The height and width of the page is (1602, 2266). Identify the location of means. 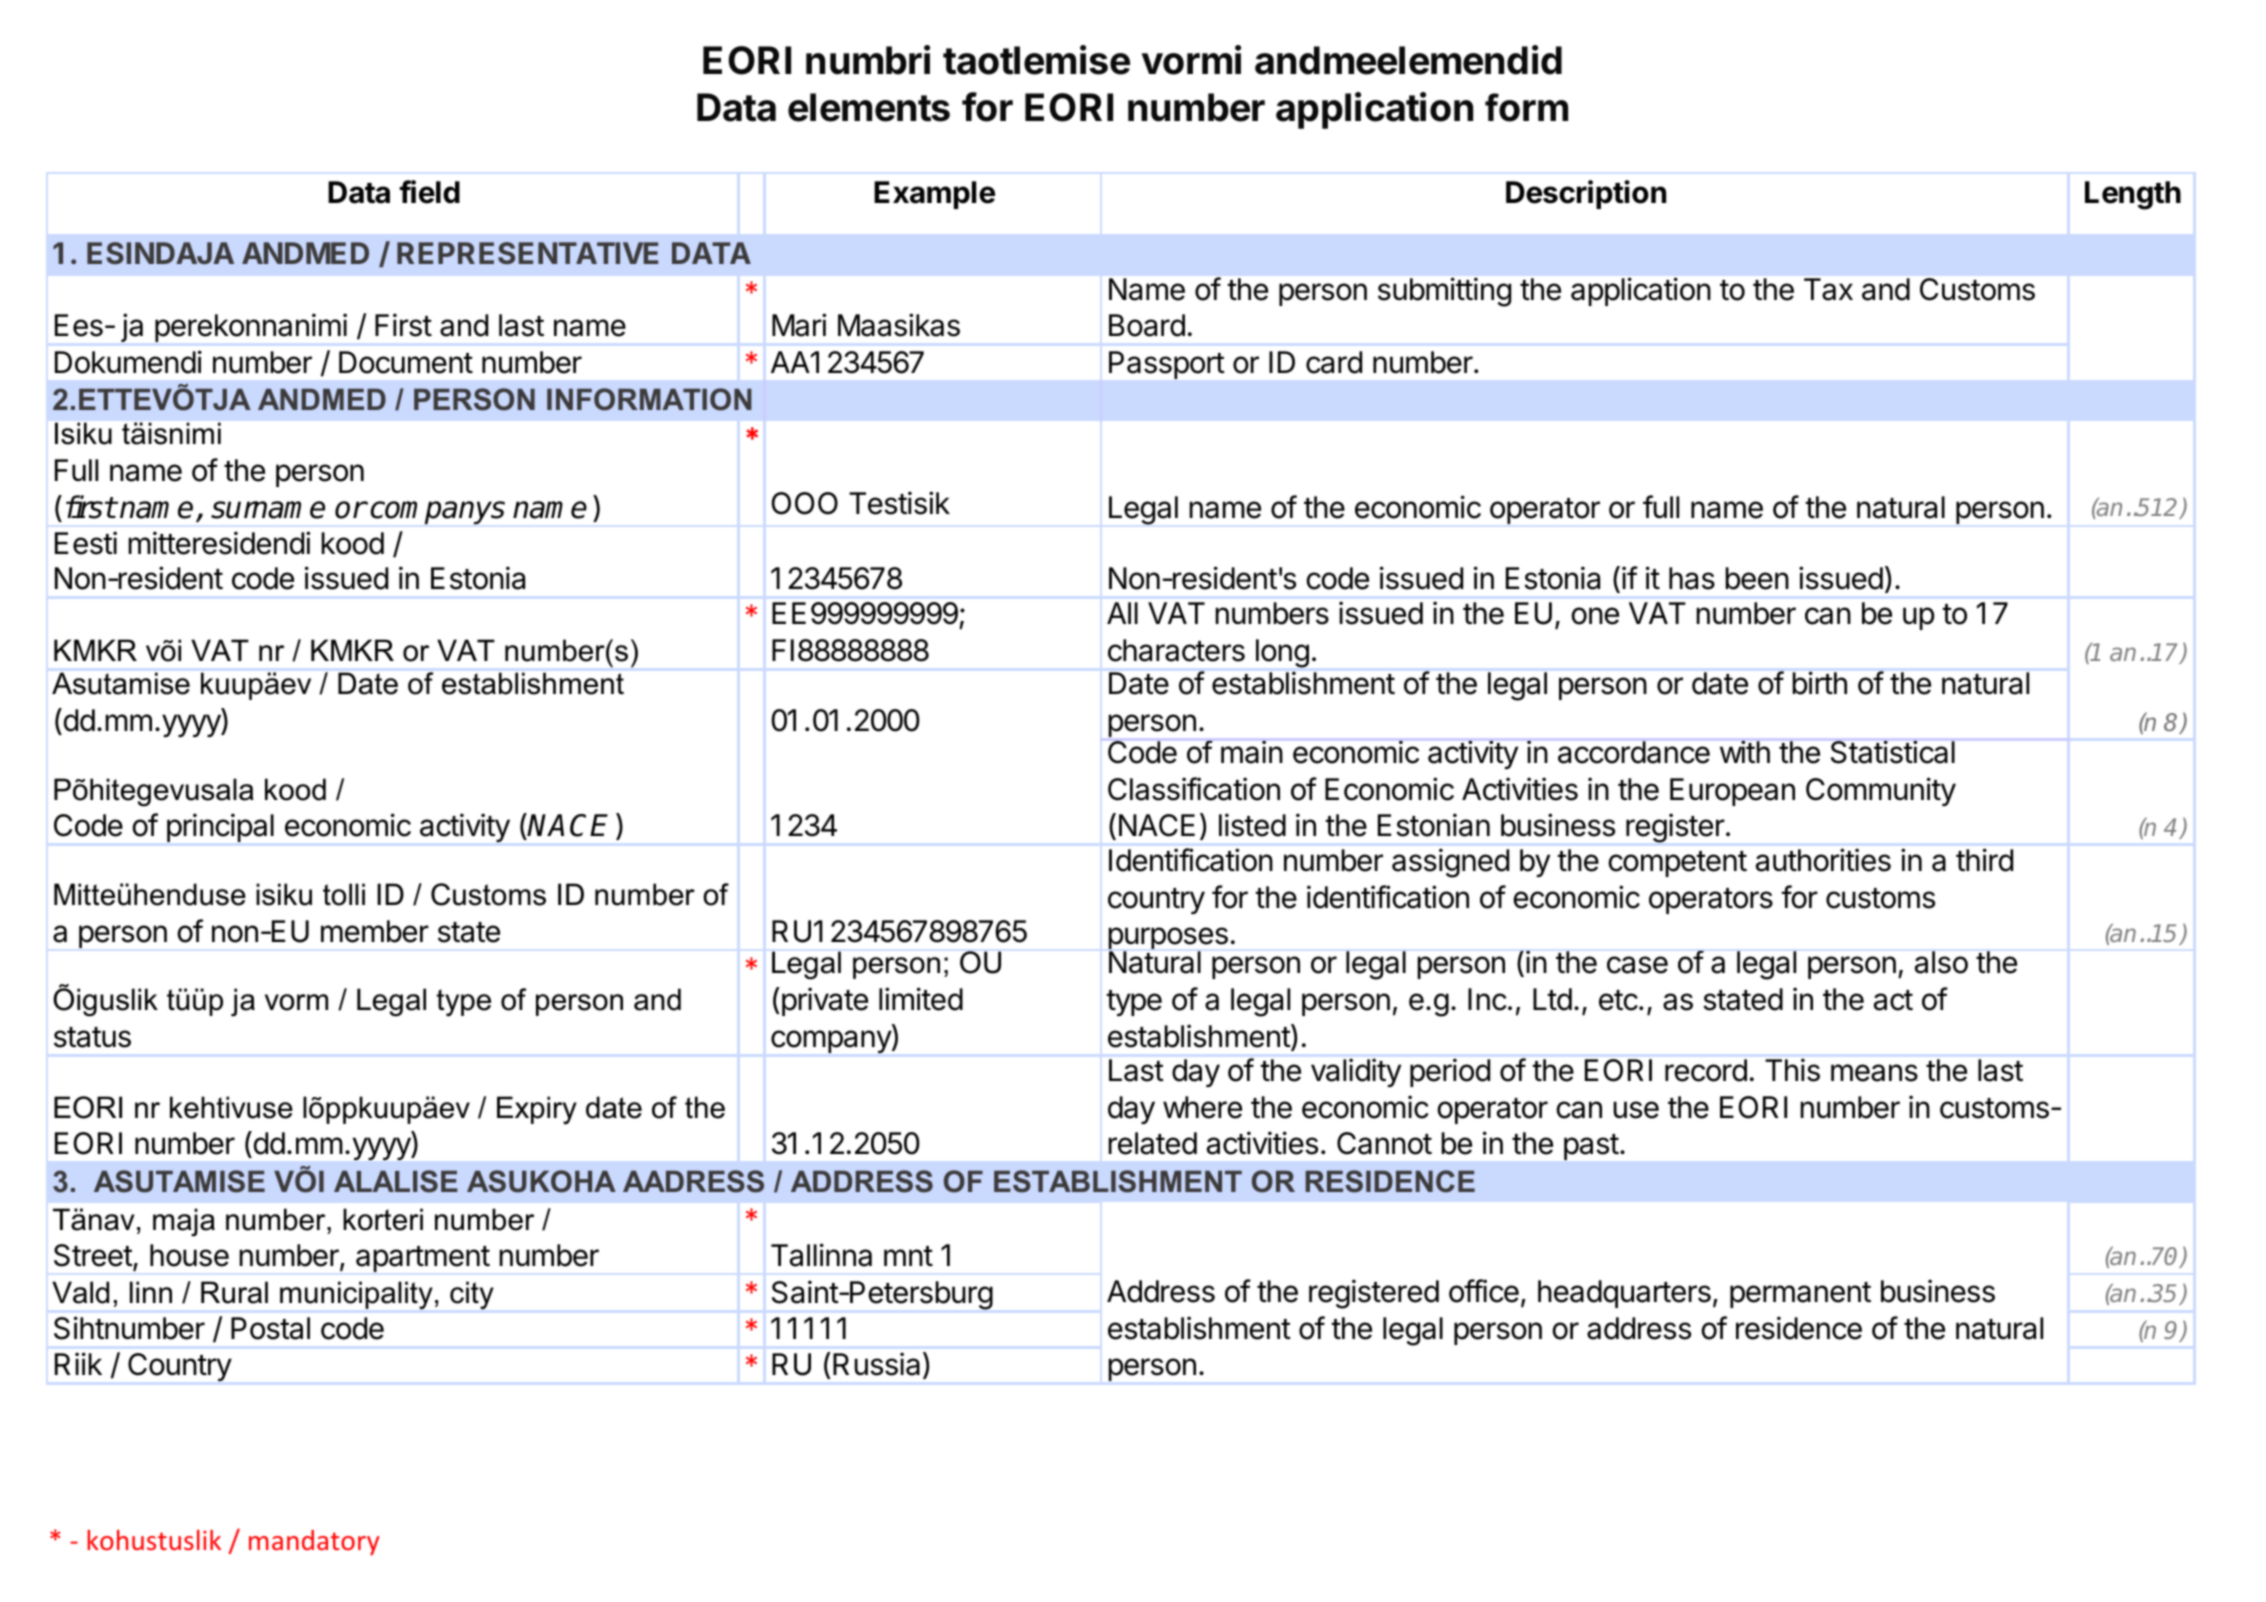
(1874, 1073).
